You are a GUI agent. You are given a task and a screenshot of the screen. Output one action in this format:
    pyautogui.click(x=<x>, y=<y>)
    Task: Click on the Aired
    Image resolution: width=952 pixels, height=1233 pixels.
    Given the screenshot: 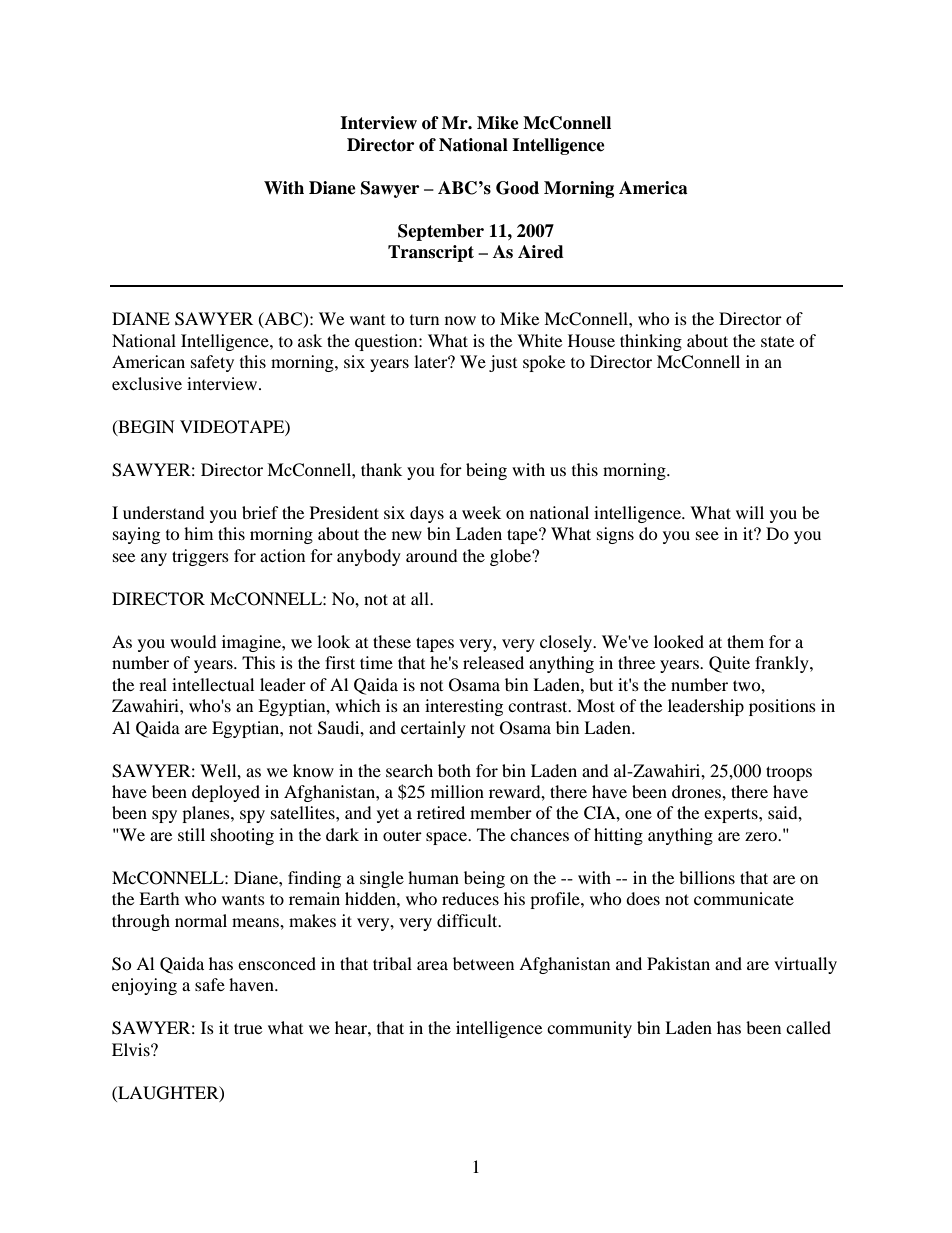 What is the action you would take?
    pyautogui.click(x=541, y=252)
